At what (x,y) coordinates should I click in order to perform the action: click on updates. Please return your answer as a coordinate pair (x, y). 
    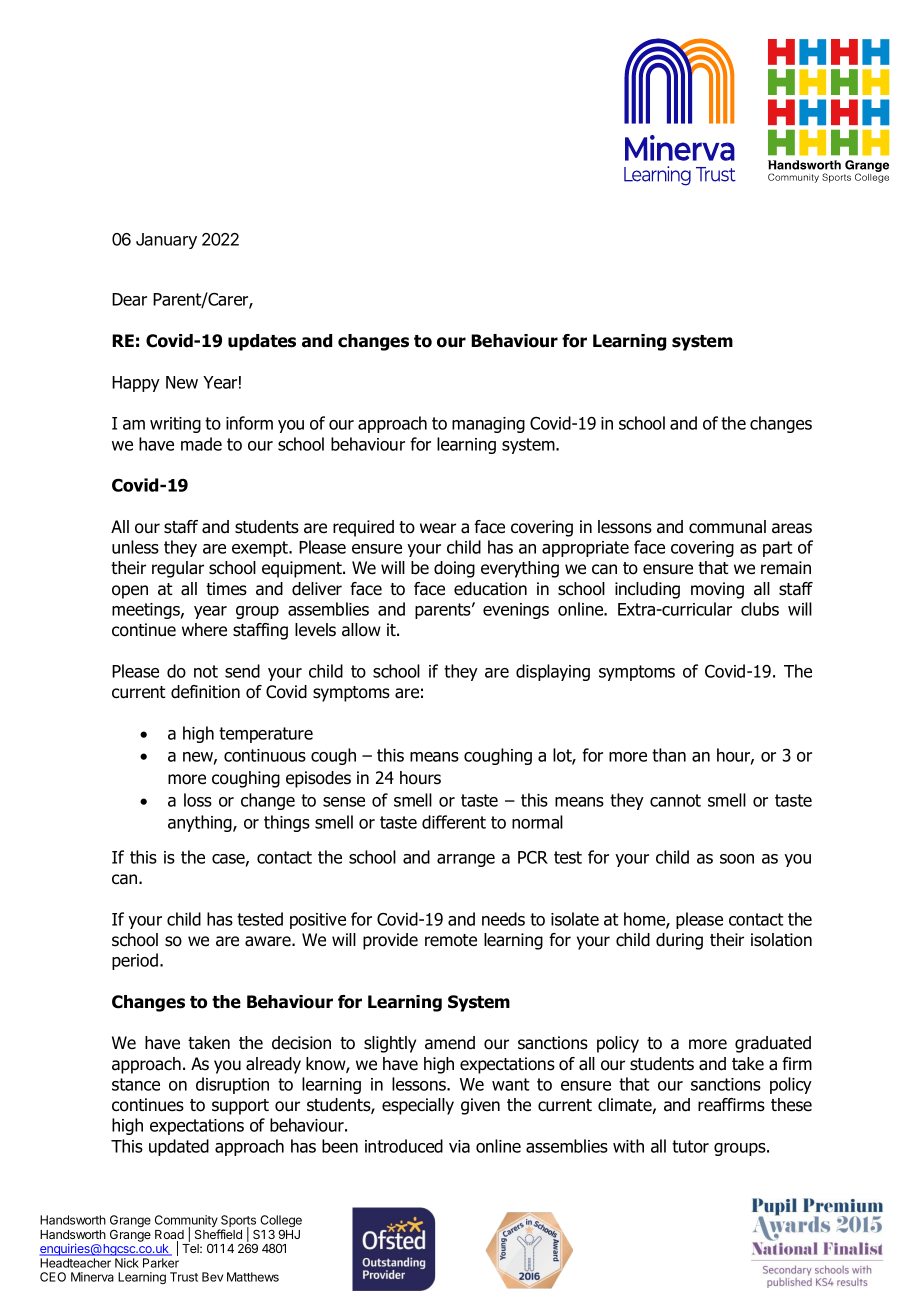
    Looking at the image, I should click on (262, 342).
